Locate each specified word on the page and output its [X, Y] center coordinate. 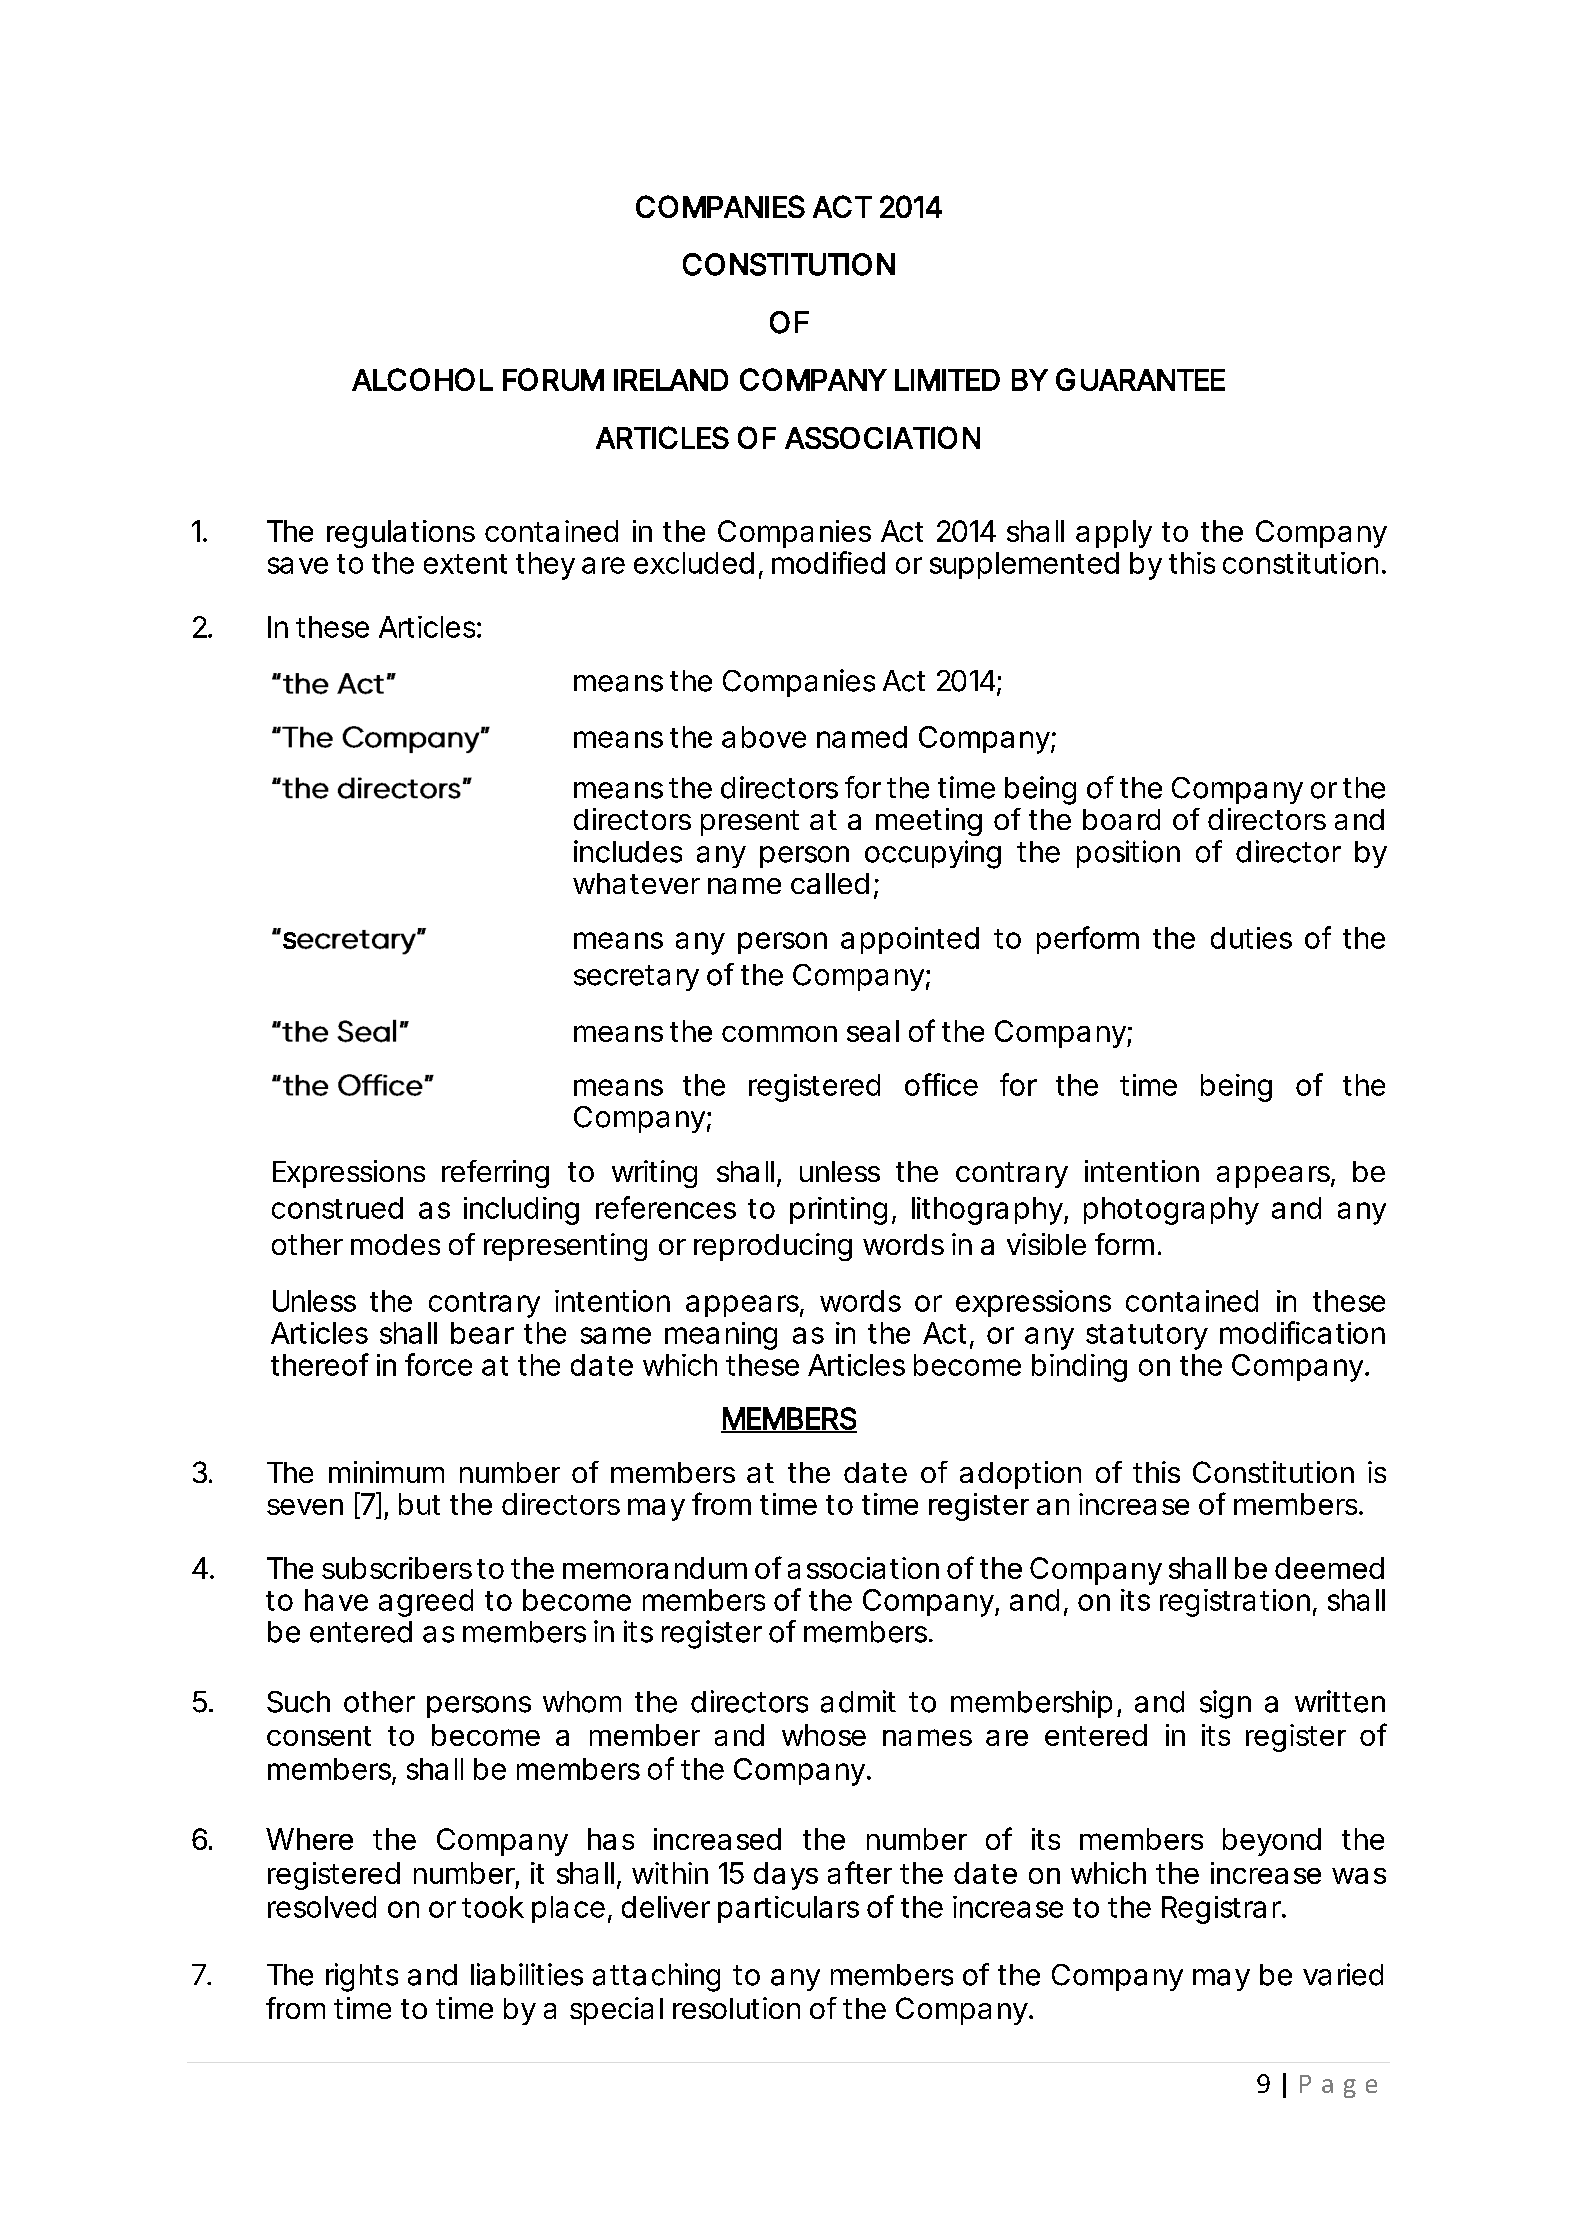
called [830, 883]
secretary [636, 978]
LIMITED [947, 380]
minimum [386, 1472]
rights [362, 1977]
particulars [788, 1909]
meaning [721, 1336]
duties [1251, 938]
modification [1302, 1332]
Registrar [1223, 1910]
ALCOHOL [422, 379]
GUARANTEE [1140, 379]
